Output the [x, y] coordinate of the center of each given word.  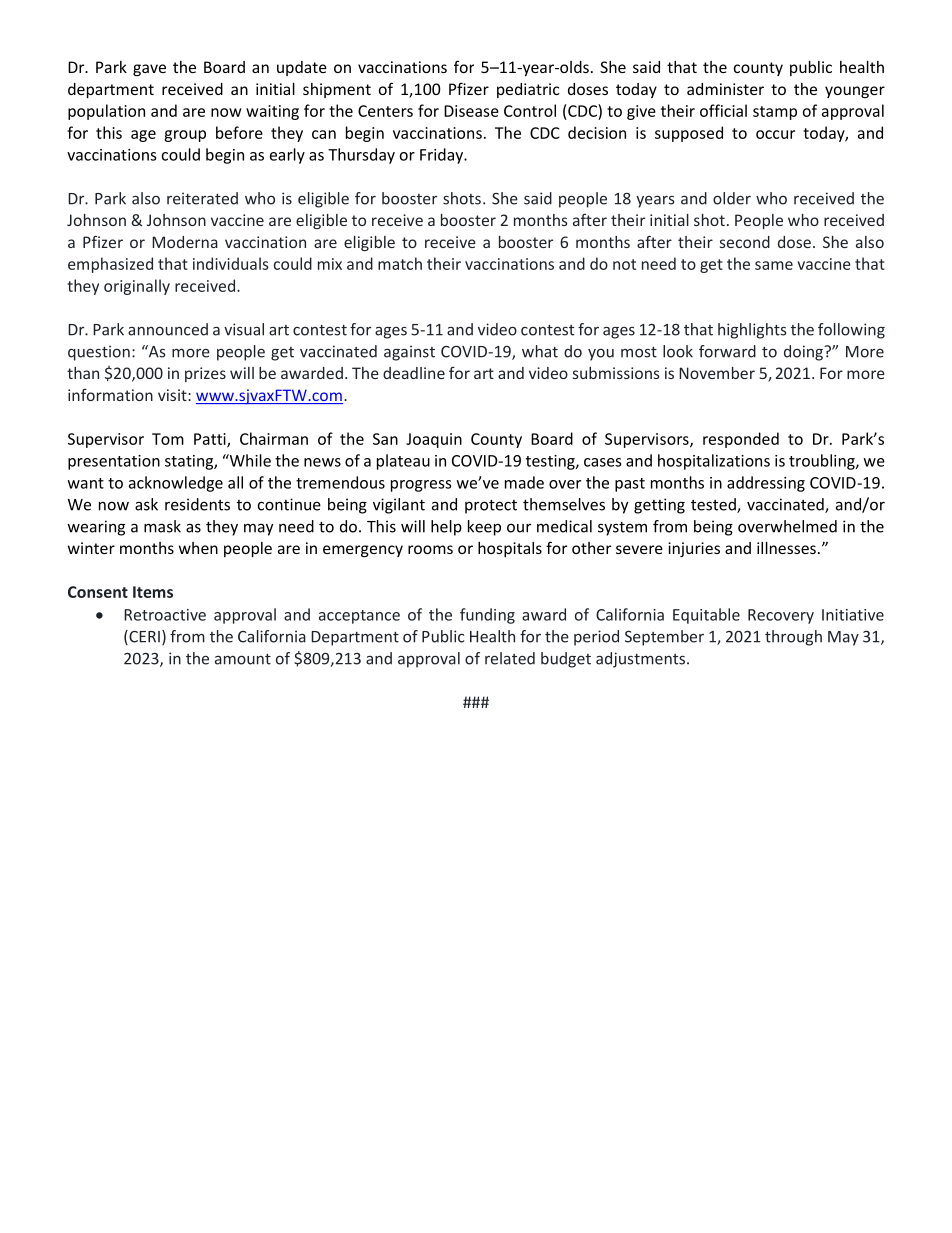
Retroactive [165, 615]
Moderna [185, 242]
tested [714, 505]
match [400, 263]
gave [149, 70]
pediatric [528, 90]
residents [197, 504]
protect [491, 506]
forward [727, 351]
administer [725, 89]
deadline [414, 373]
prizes [205, 374]
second [745, 242]
